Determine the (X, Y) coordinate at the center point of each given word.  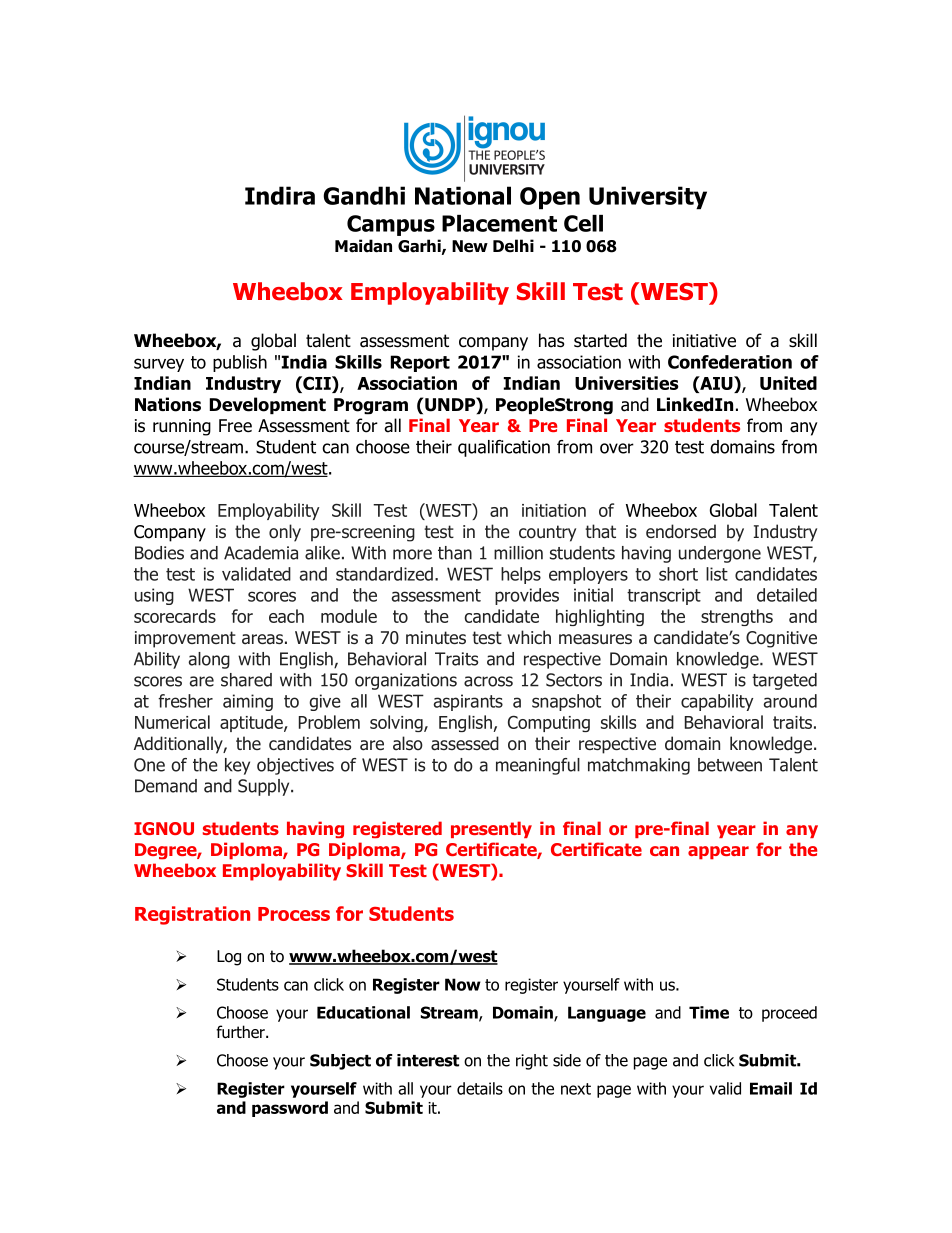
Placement (499, 223)
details (480, 1088)
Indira (280, 195)
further (241, 1032)
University (648, 198)
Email (771, 1088)
